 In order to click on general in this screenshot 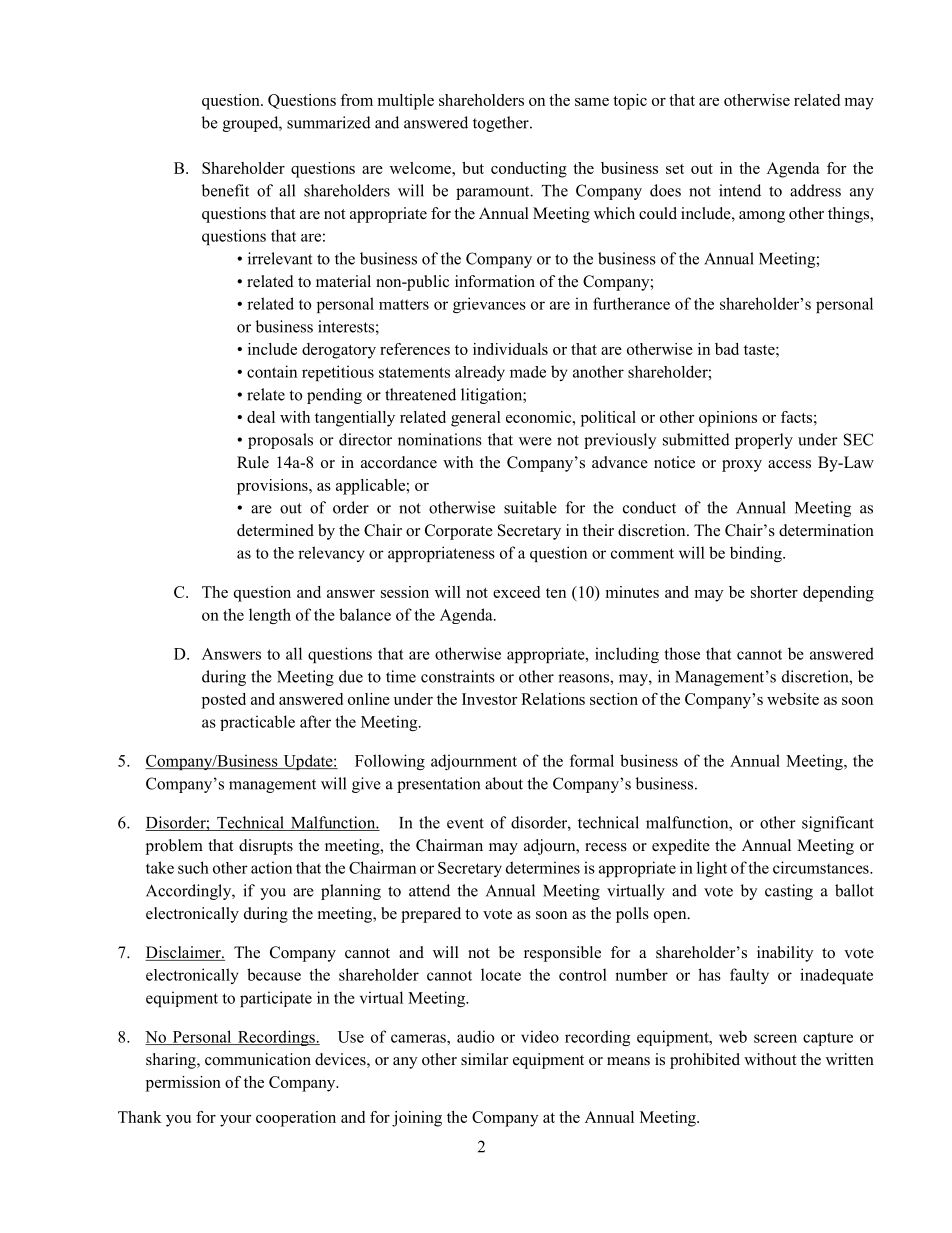, I will do `click(476, 419)`.
